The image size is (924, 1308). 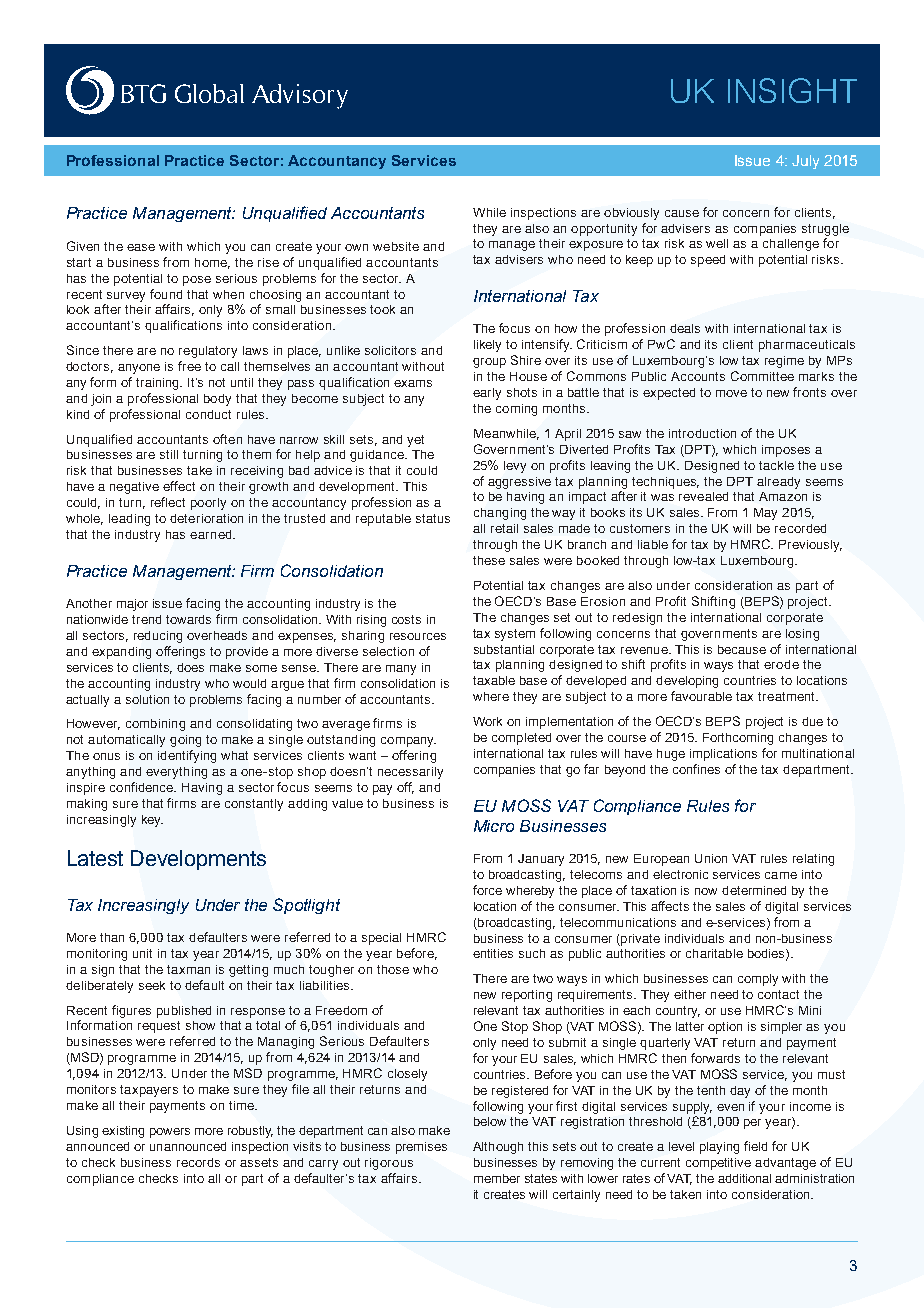 What do you see at coordinates (396, 246) in the image?
I see `website` at bounding box center [396, 246].
